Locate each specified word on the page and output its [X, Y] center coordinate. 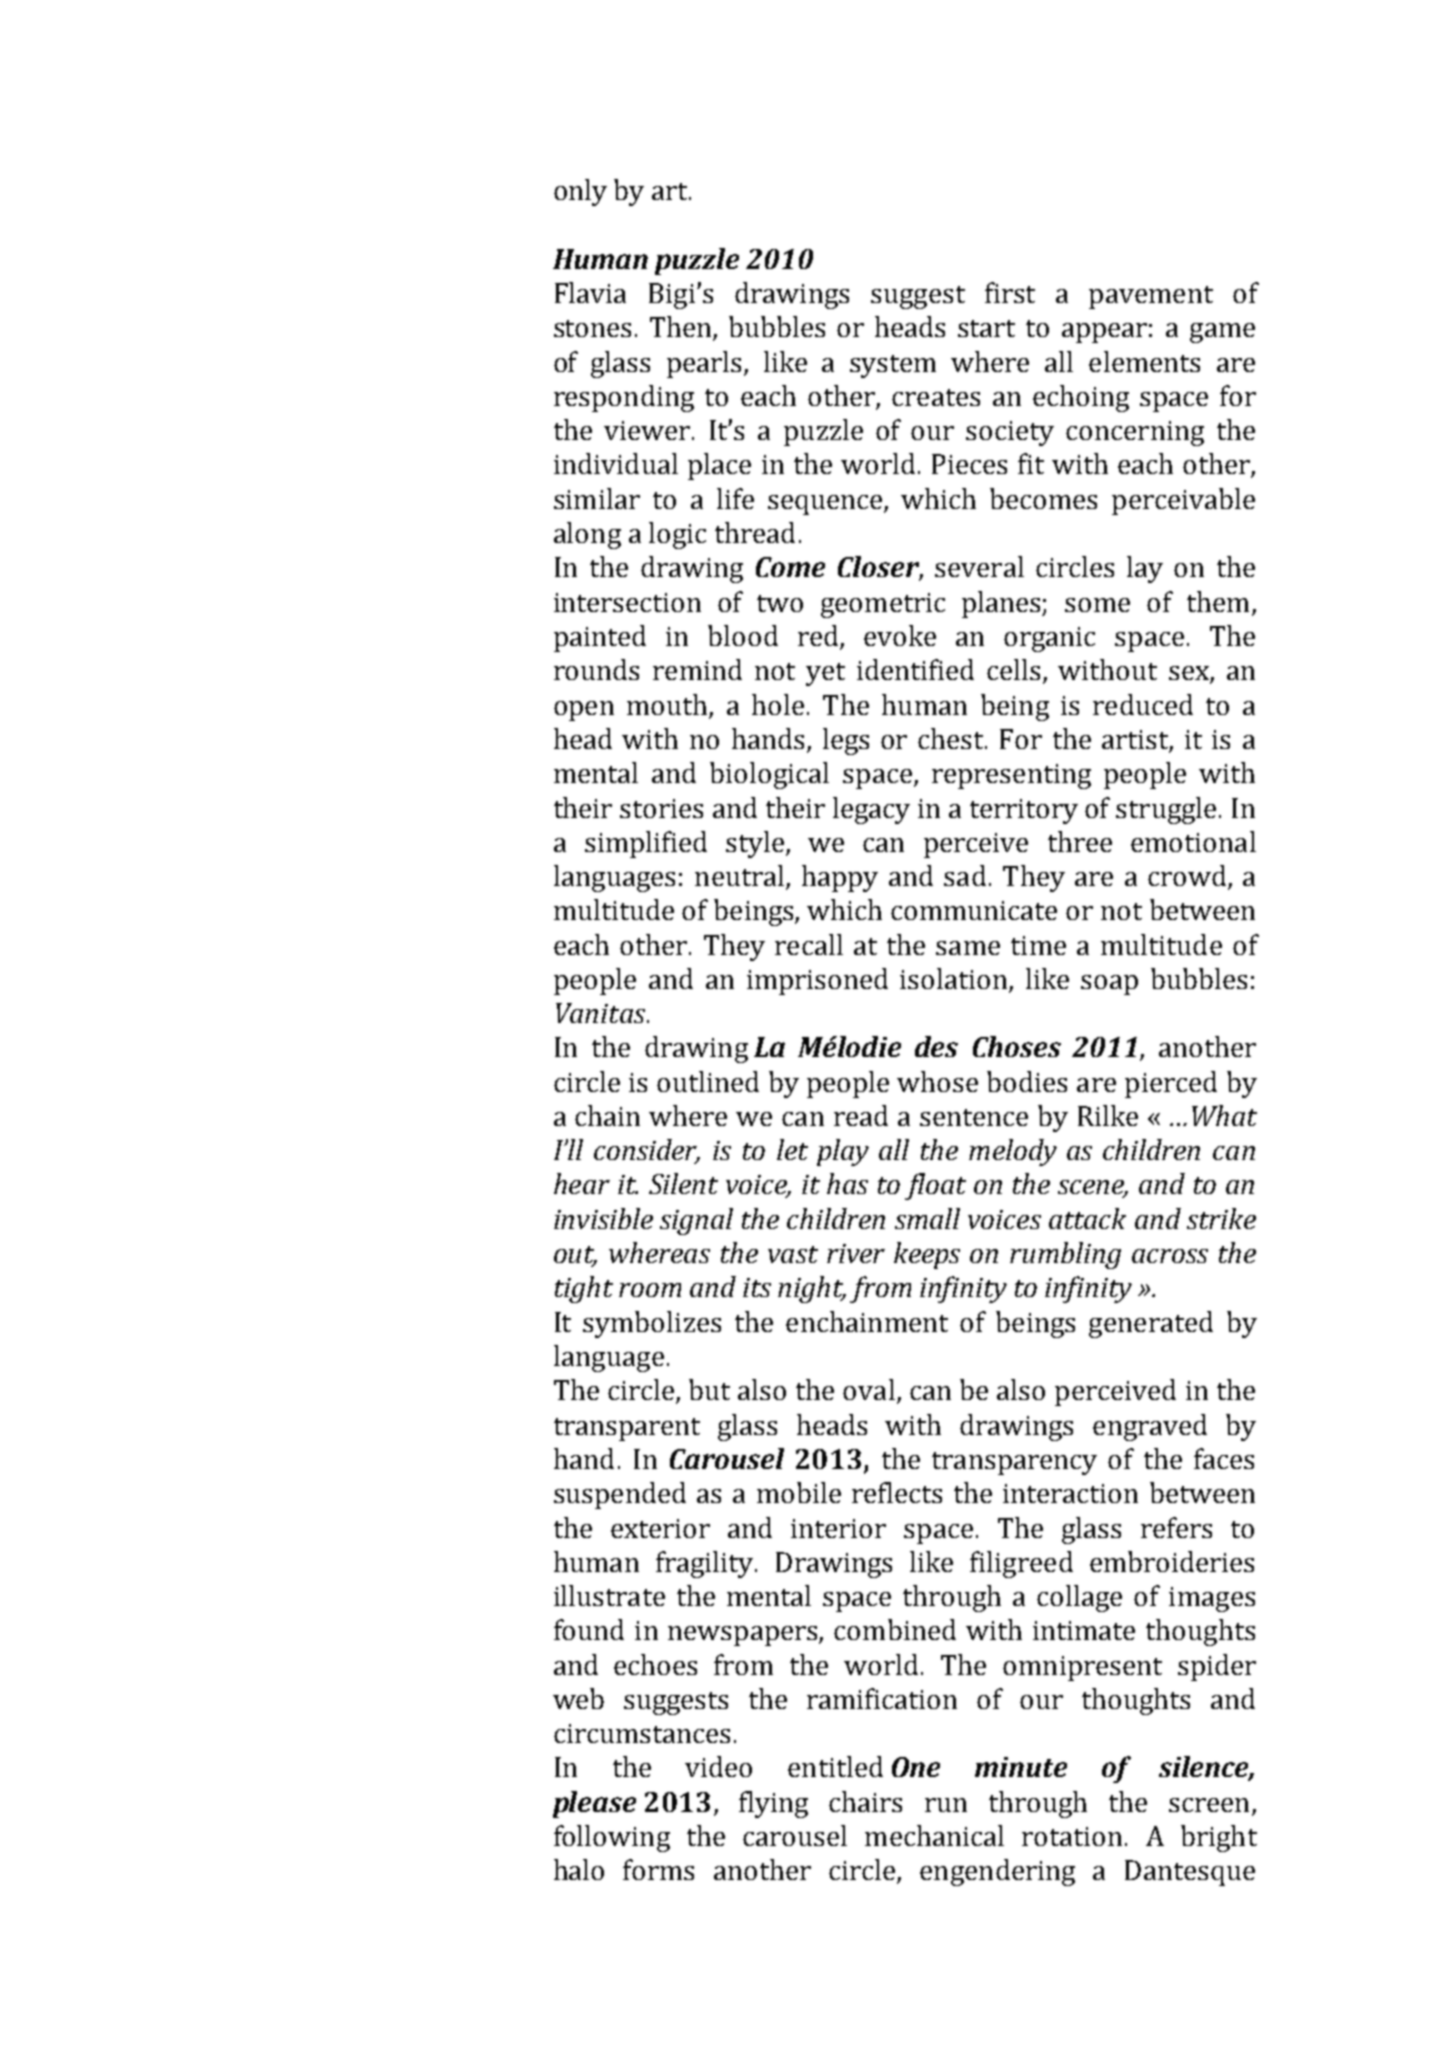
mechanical [934, 1835]
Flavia [590, 292]
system [893, 366]
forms [658, 1869]
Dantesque [1190, 1873]
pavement [1151, 297]
